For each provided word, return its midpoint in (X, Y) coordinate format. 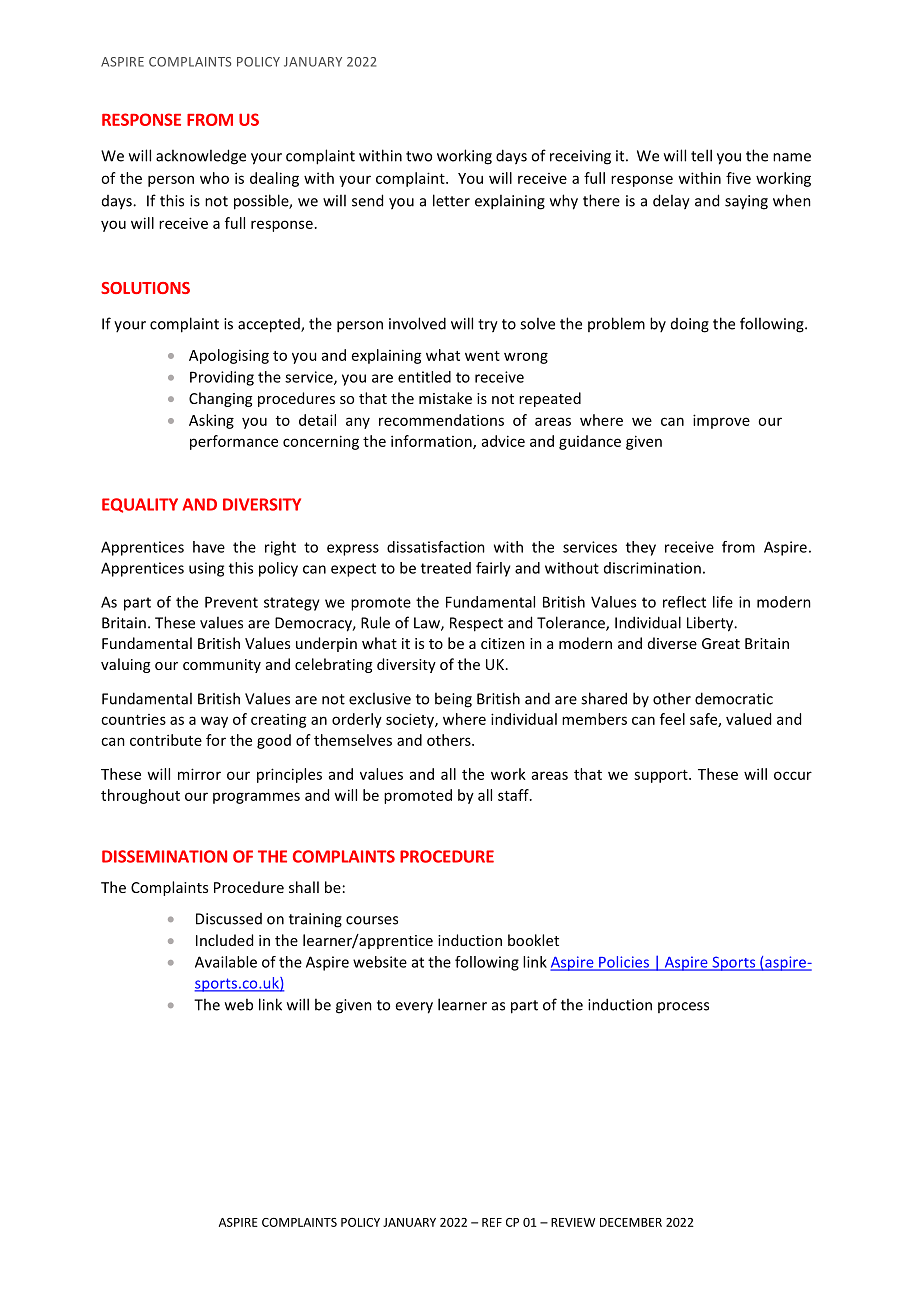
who (214, 178)
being (453, 700)
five (738, 178)
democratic (734, 698)
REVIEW (573, 1222)
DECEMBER (631, 1222)
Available (226, 962)
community (222, 666)
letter (451, 200)
